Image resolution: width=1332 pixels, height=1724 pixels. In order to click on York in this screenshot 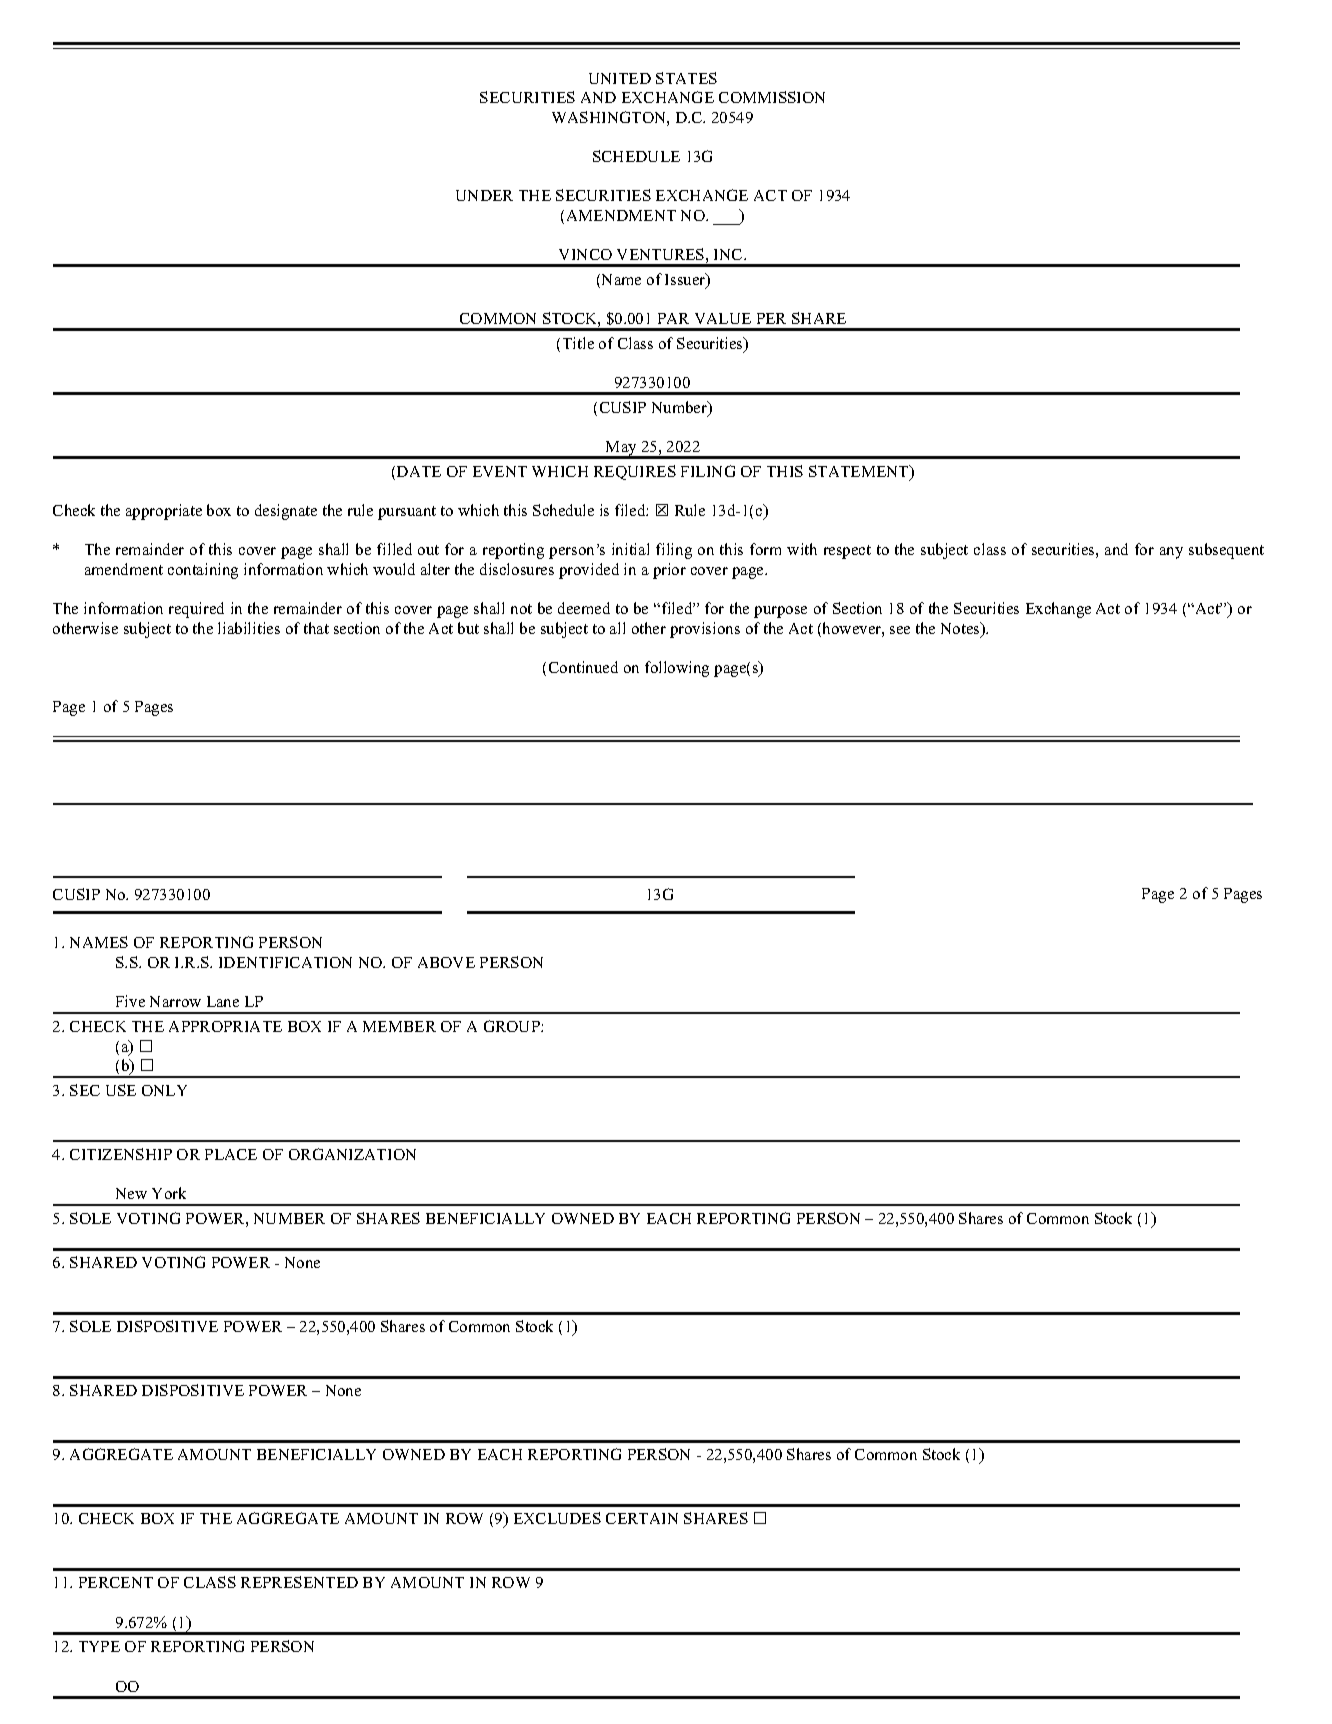, I will do `click(169, 1193)`.
